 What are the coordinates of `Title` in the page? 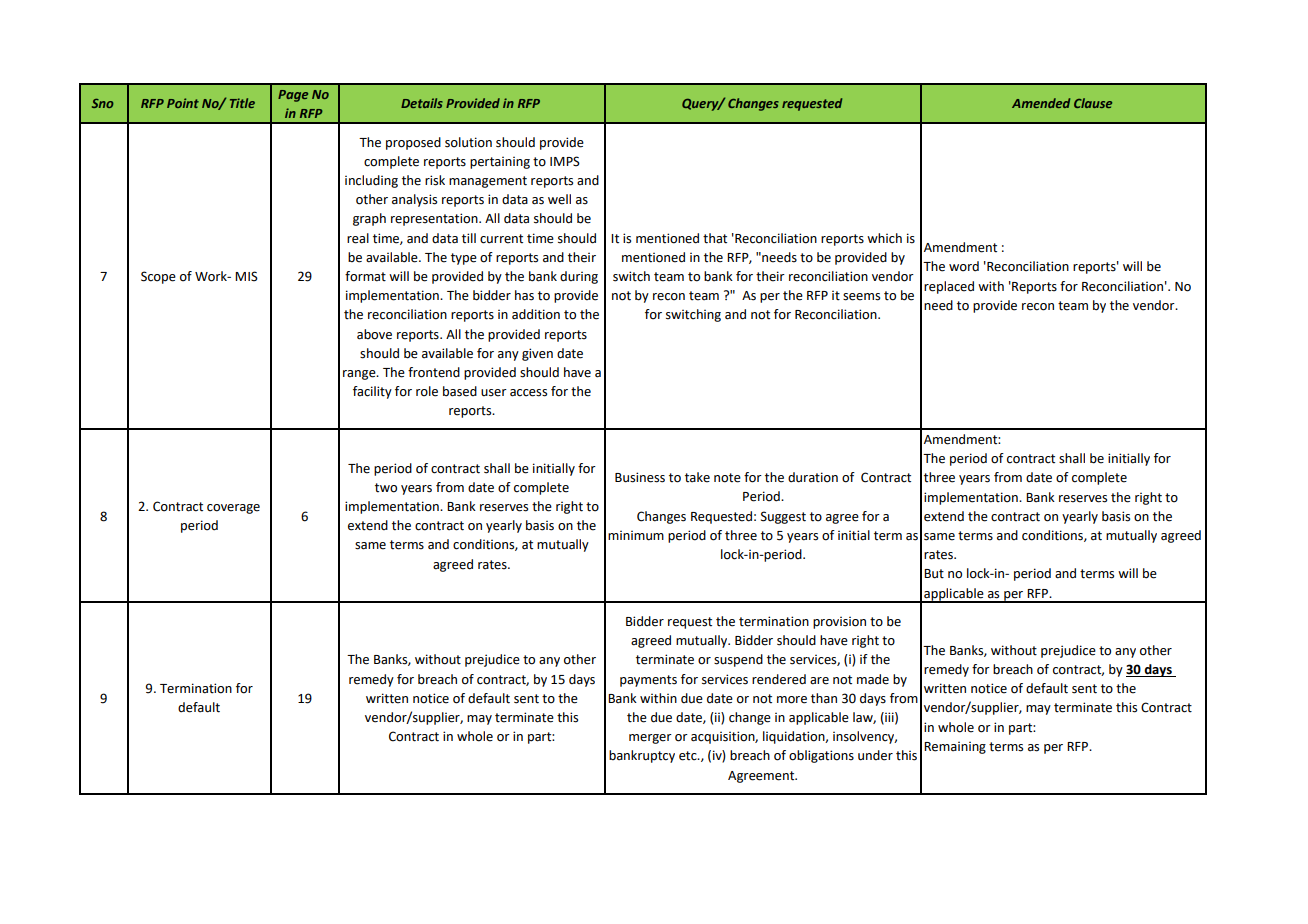 It's located at (242, 103).
